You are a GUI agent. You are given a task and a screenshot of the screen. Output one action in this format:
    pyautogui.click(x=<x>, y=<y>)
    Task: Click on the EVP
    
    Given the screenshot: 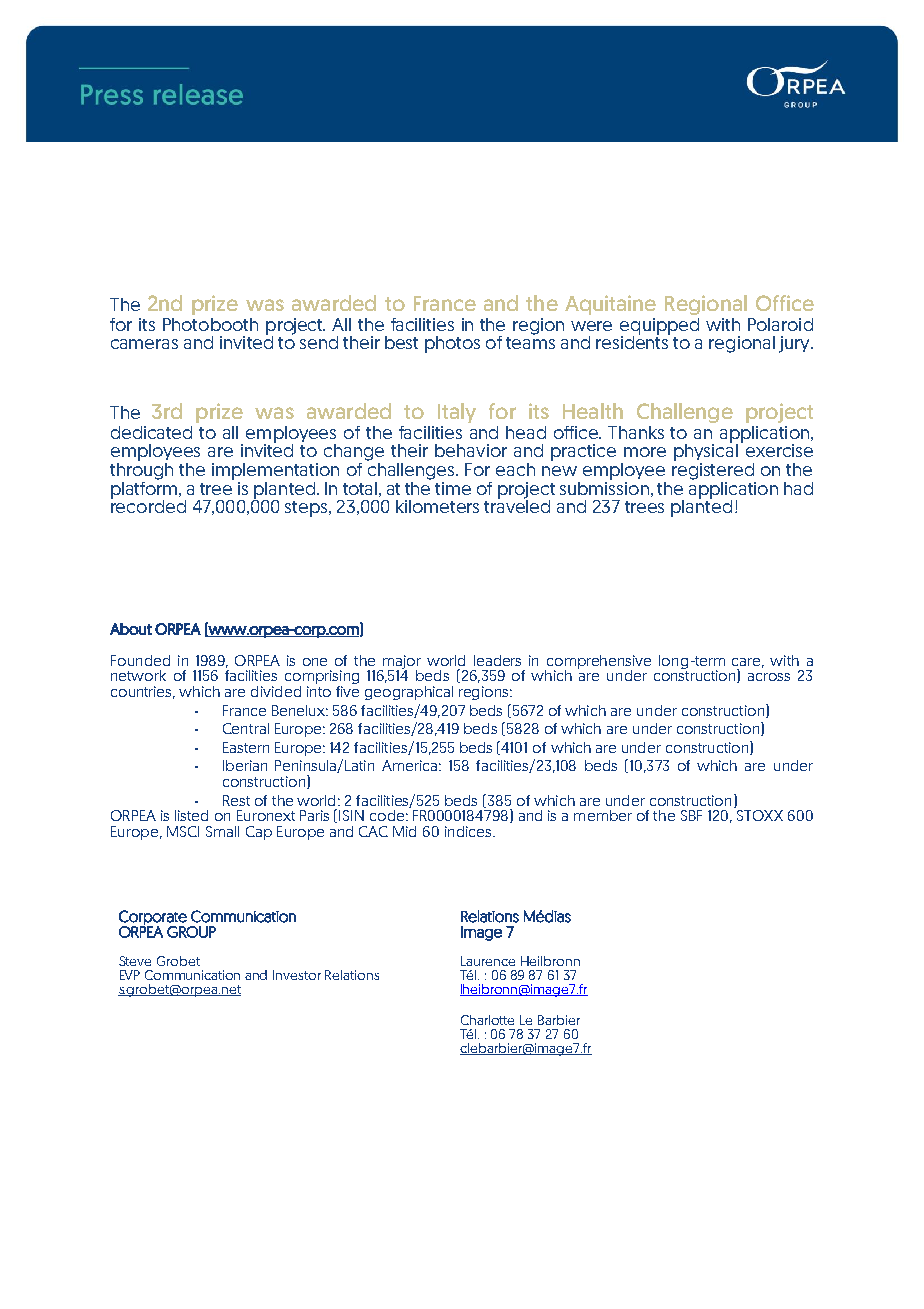 What is the action you would take?
    pyautogui.click(x=130, y=975)
